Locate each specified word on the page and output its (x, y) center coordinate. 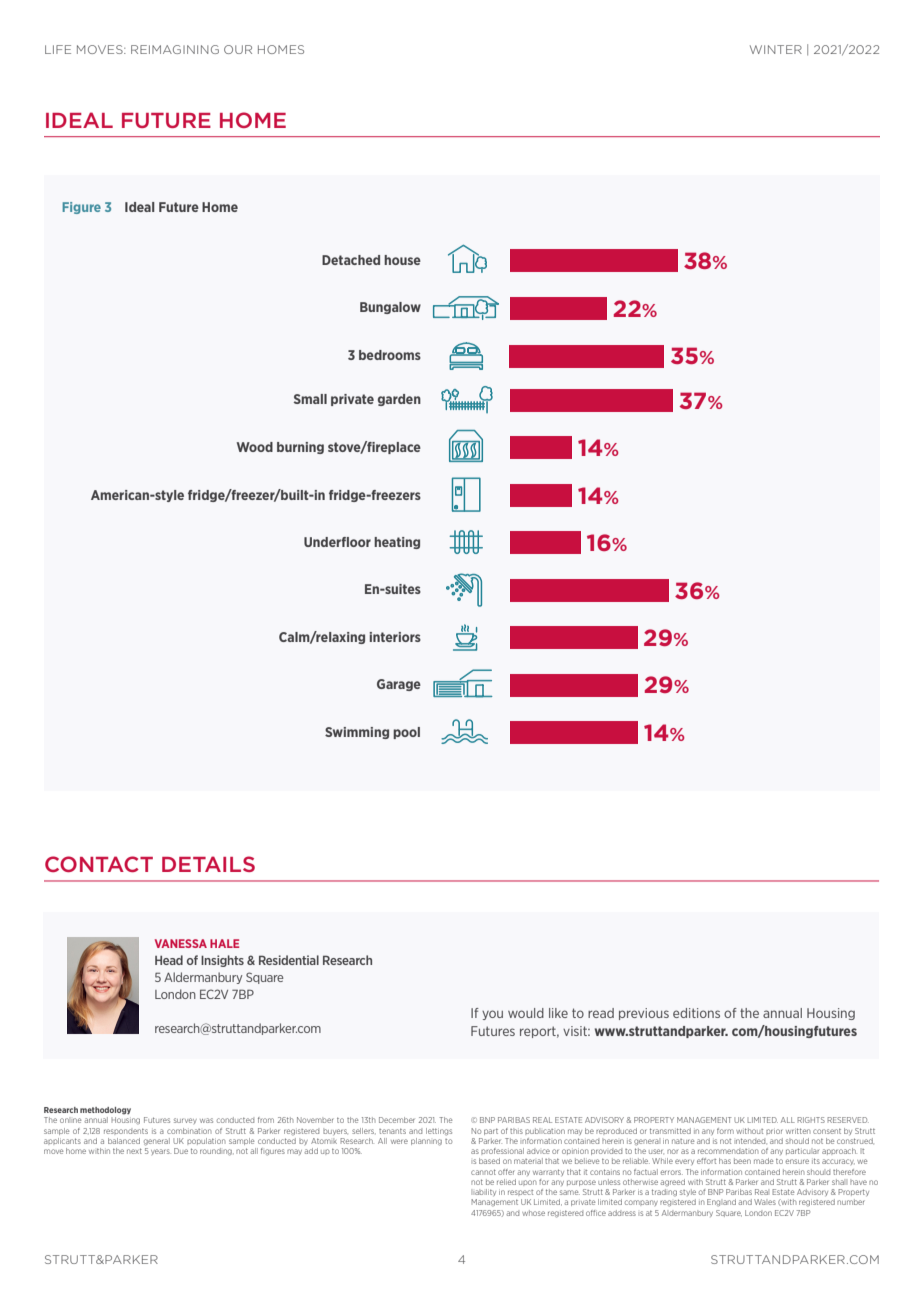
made (764, 1161)
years (161, 1152)
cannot (483, 1172)
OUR (238, 49)
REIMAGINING (175, 49)
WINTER (776, 49)
